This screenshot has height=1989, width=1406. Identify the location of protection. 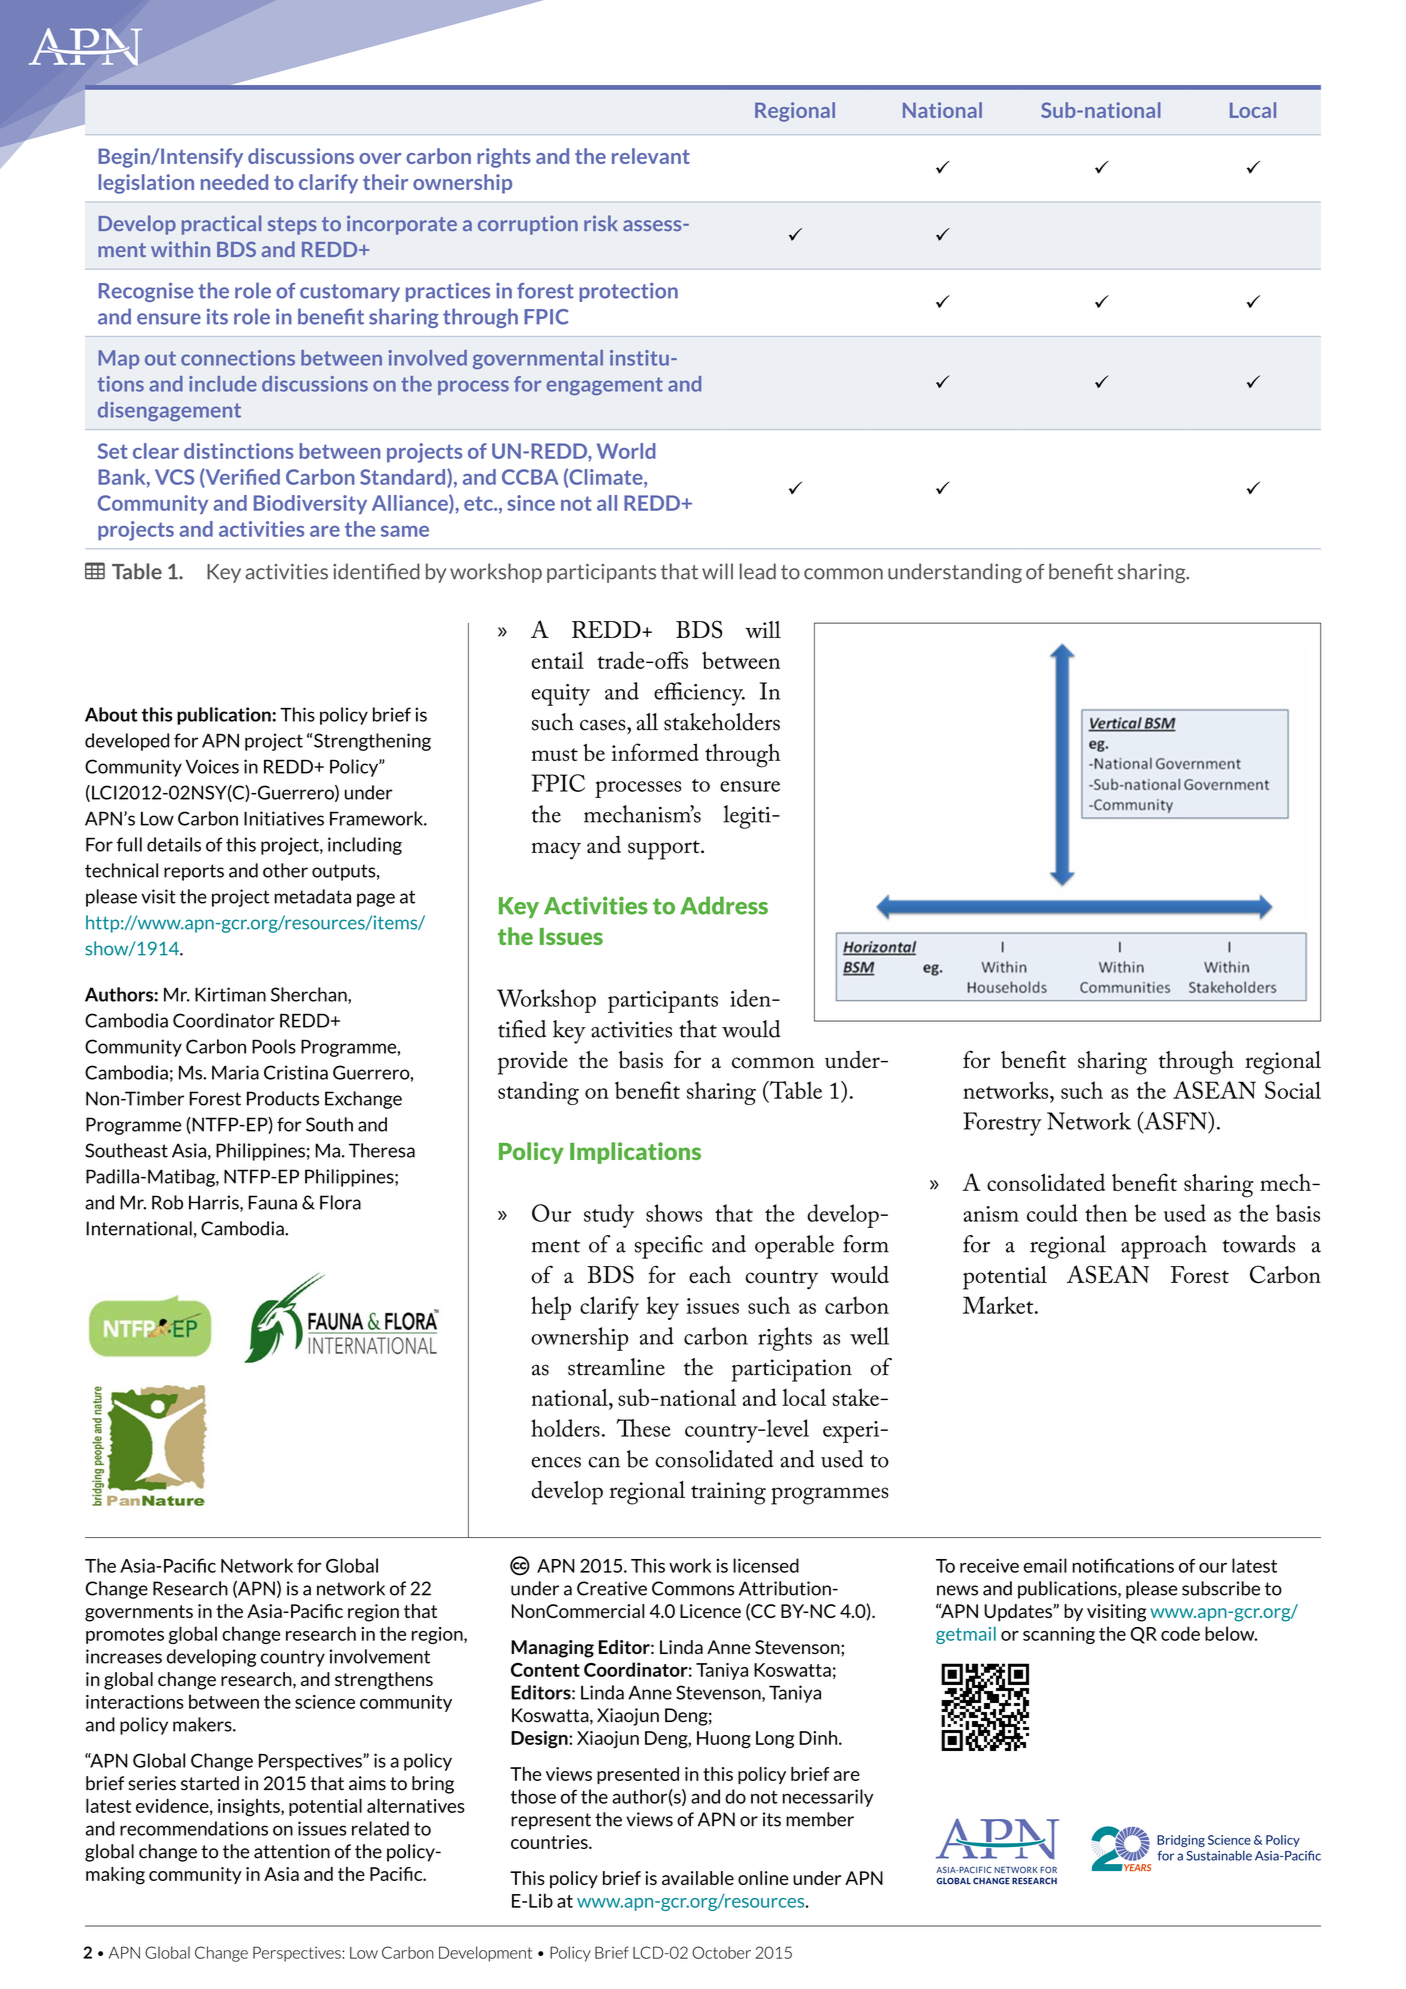
(628, 292).
